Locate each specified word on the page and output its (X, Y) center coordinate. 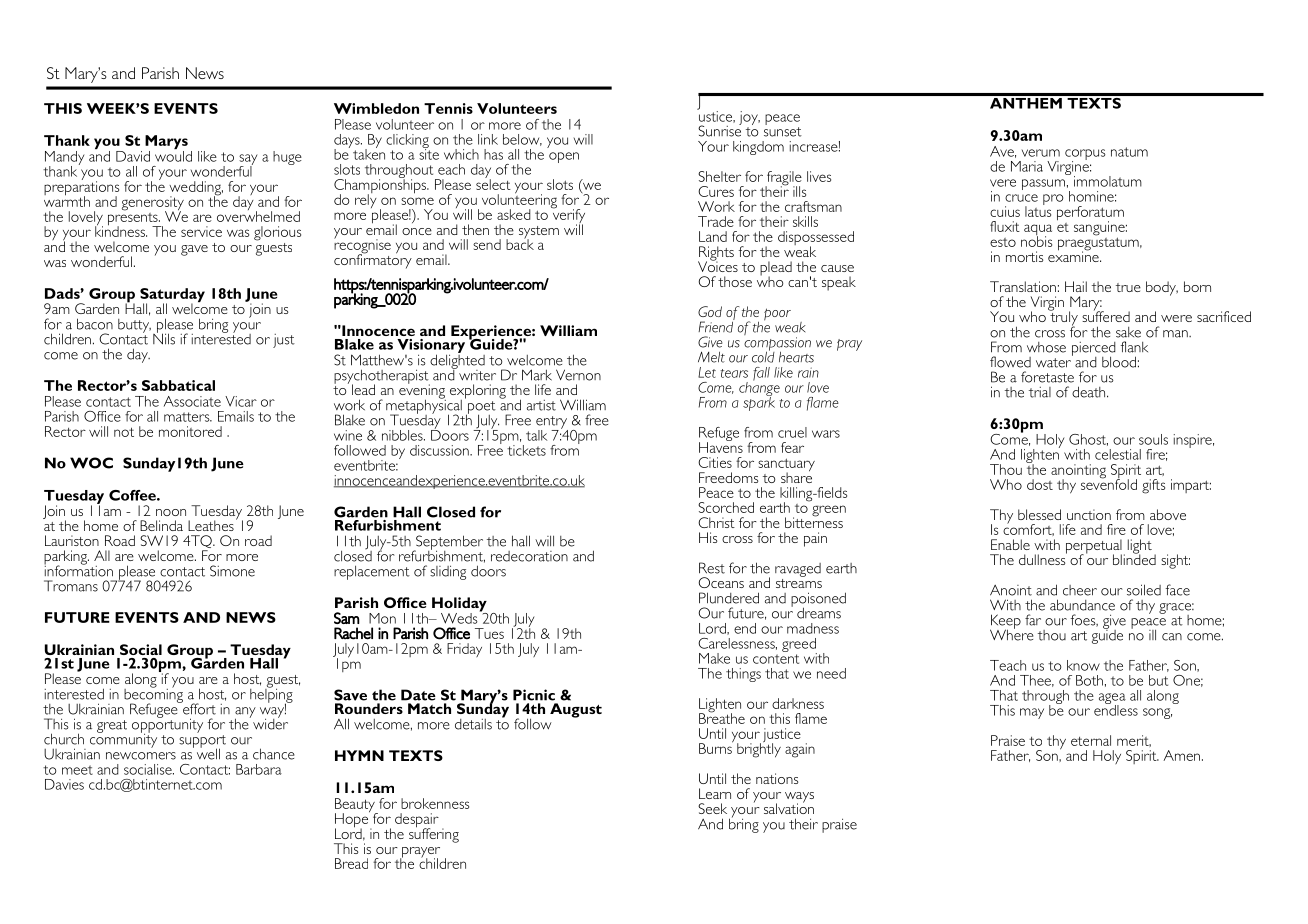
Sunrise (720, 130)
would (173, 156)
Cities (715, 462)
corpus (1085, 155)
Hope (352, 820)
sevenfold (1109, 483)
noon (171, 512)
